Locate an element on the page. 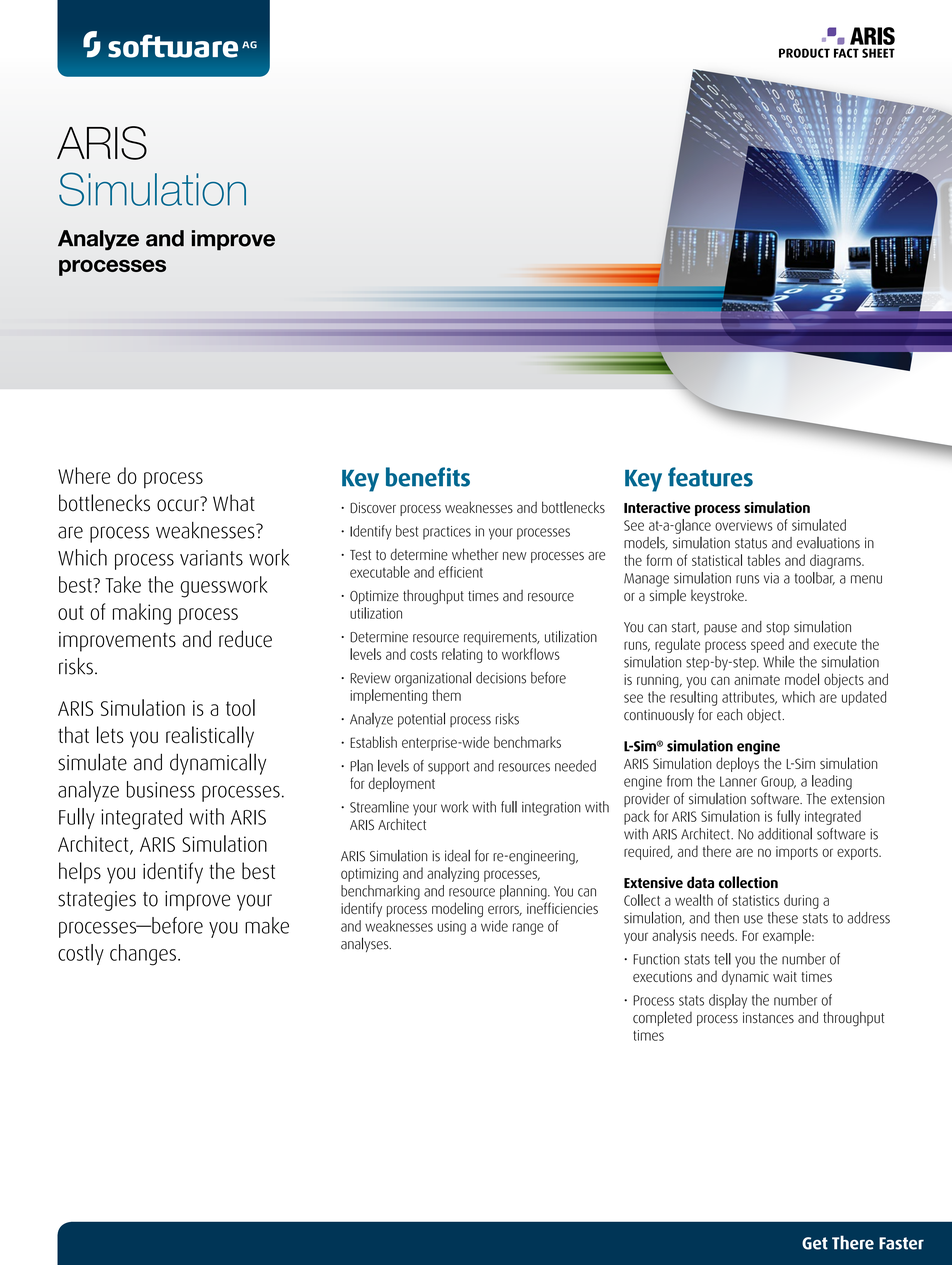 This image has width=952, height=1265. occur is located at coordinates (179, 504).
